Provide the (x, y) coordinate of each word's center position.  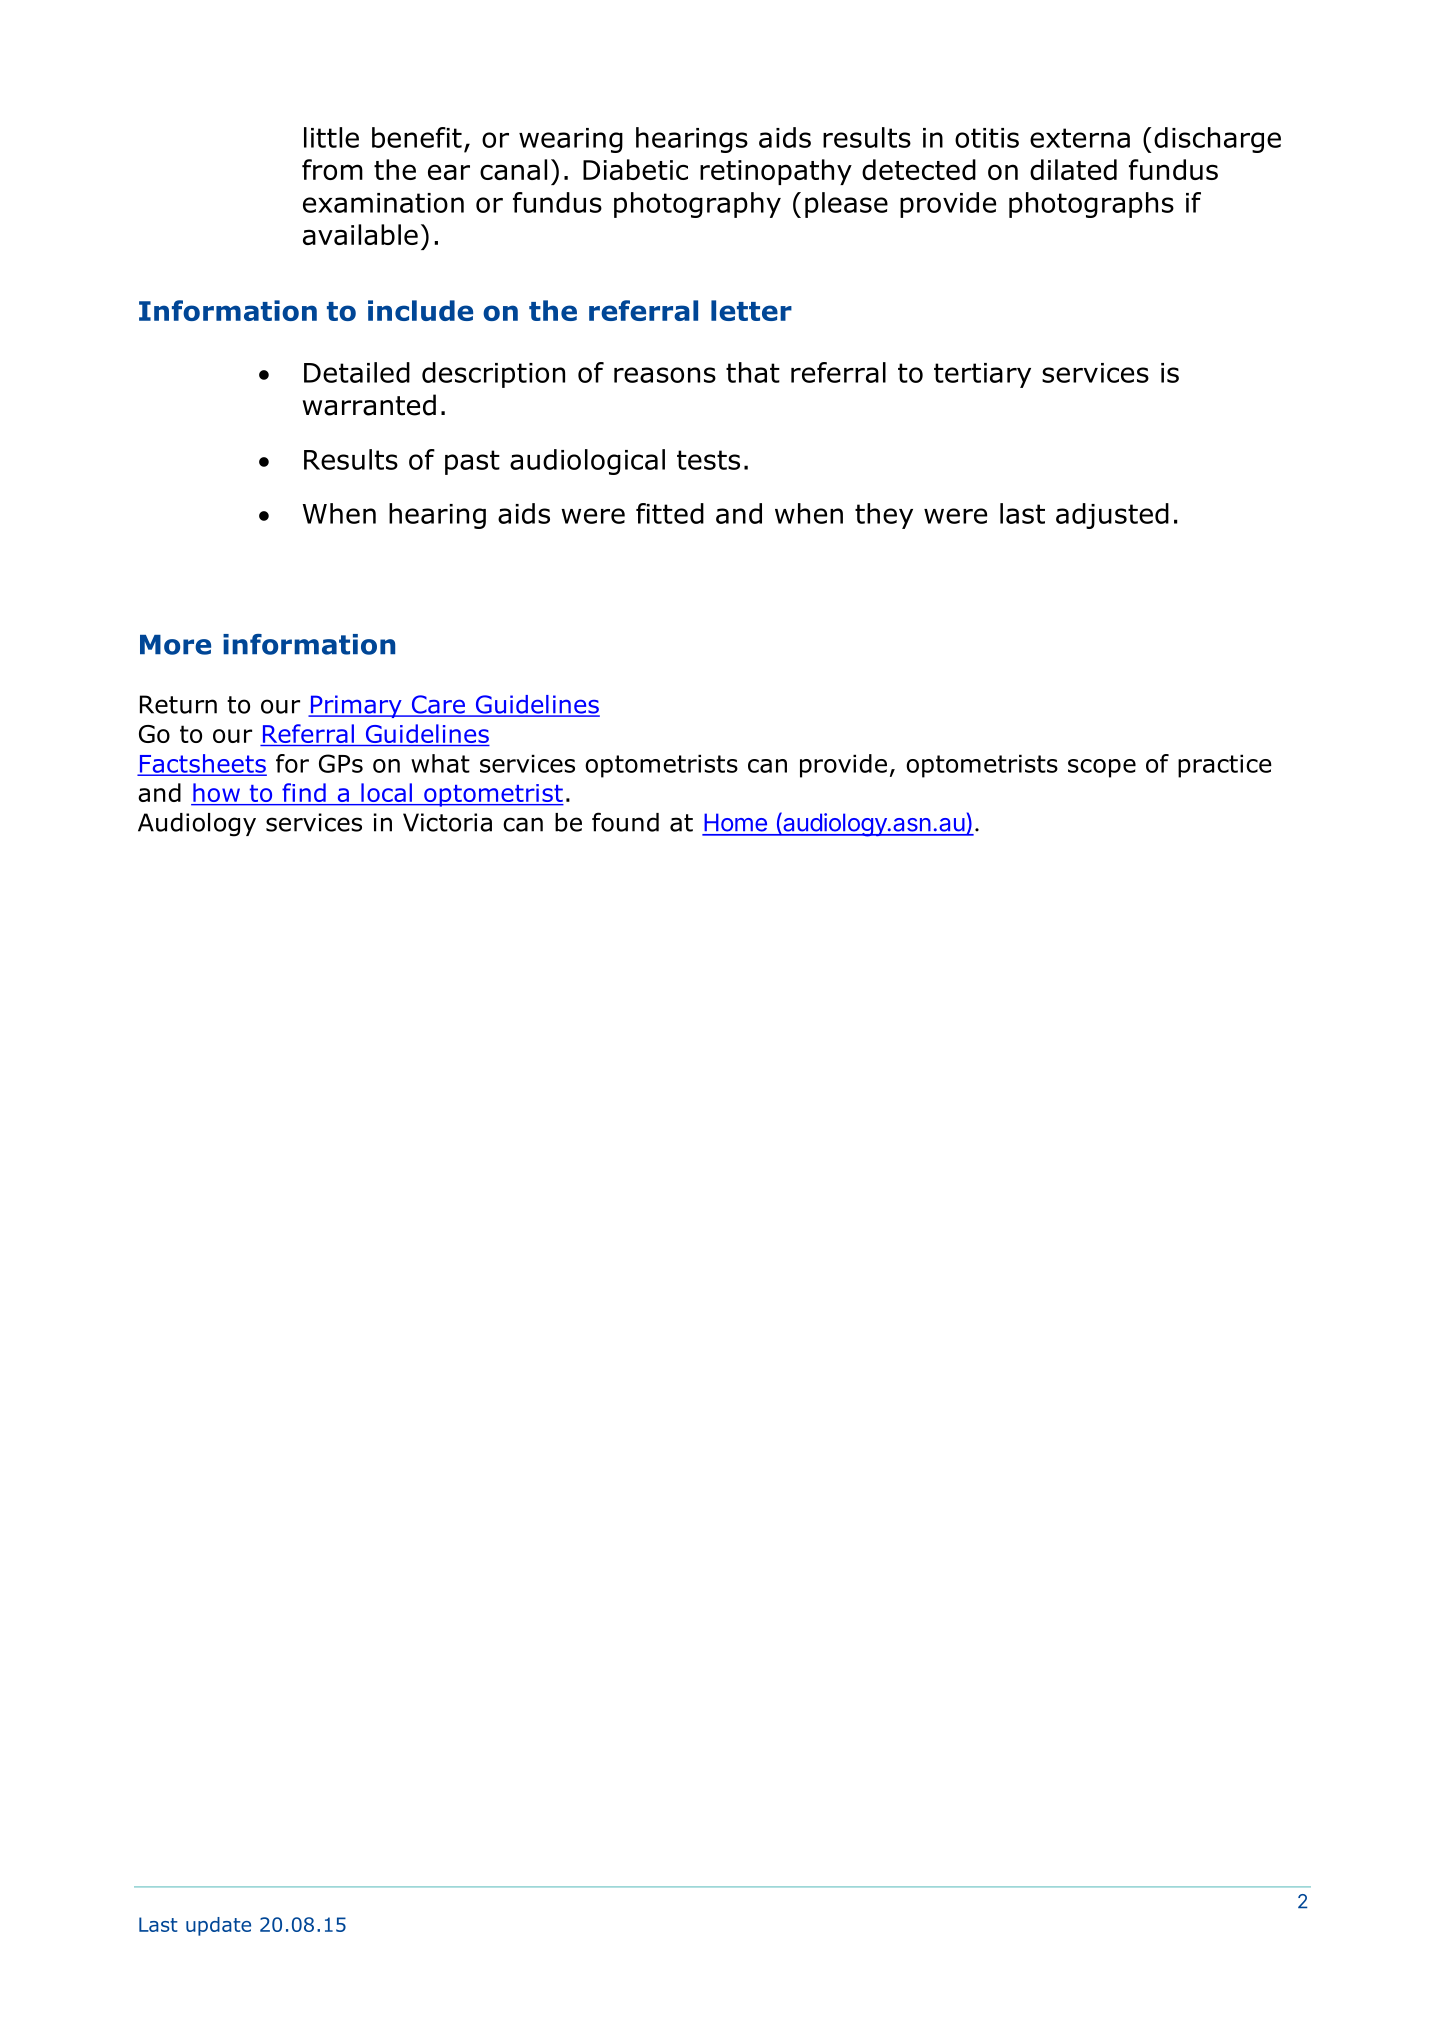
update (218, 1926)
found (625, 822)
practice (1225, 766)
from (332, 169)
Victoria (447, 822)
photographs (1091, 205)
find (304, 794)
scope (1102, 768)
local (386, 794)
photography (697, 205)
